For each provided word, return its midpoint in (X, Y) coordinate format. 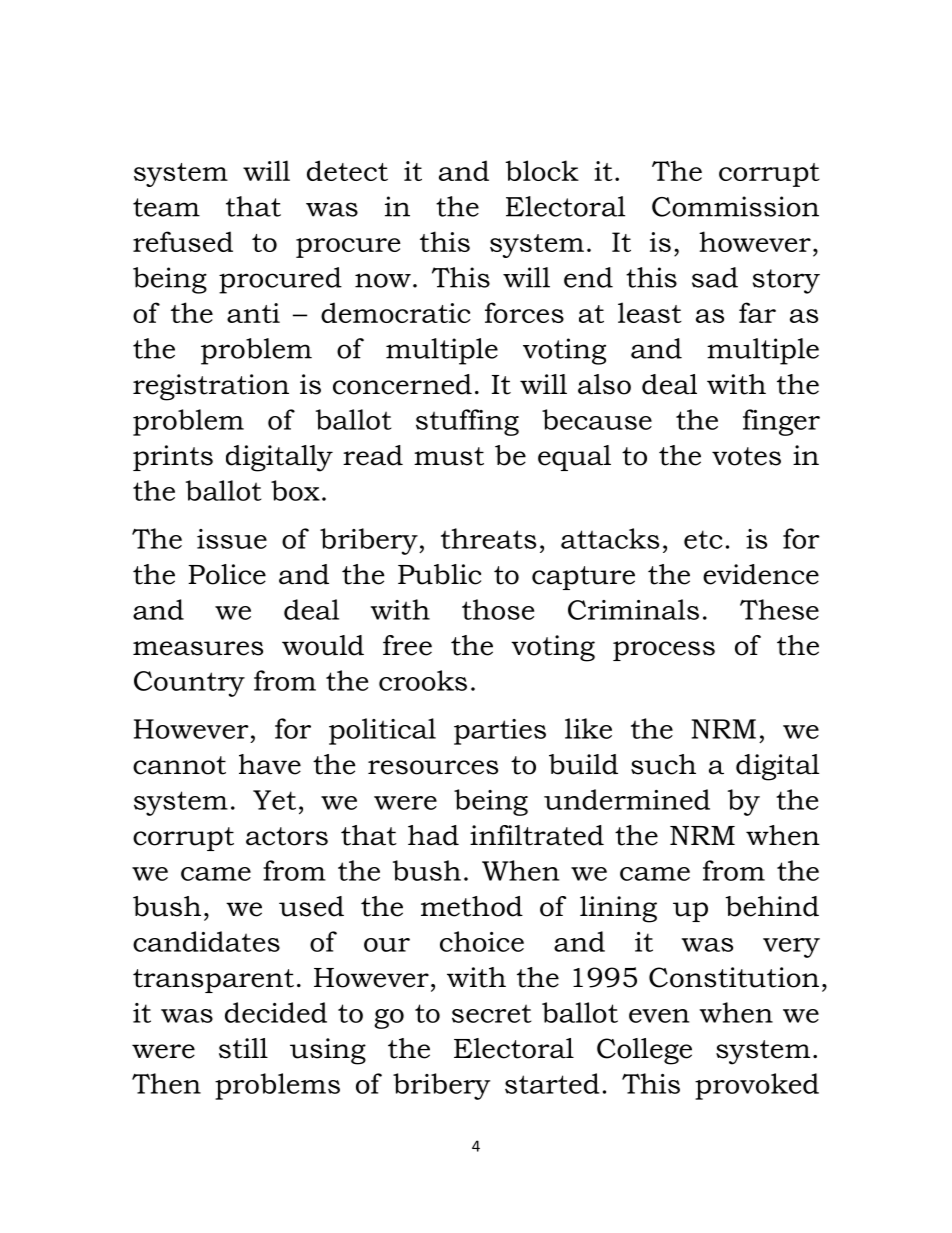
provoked (757, 1086)
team (166, 207)
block (542, 170)
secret (491, 1013)
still (243, 1048)
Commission (735, 206)
